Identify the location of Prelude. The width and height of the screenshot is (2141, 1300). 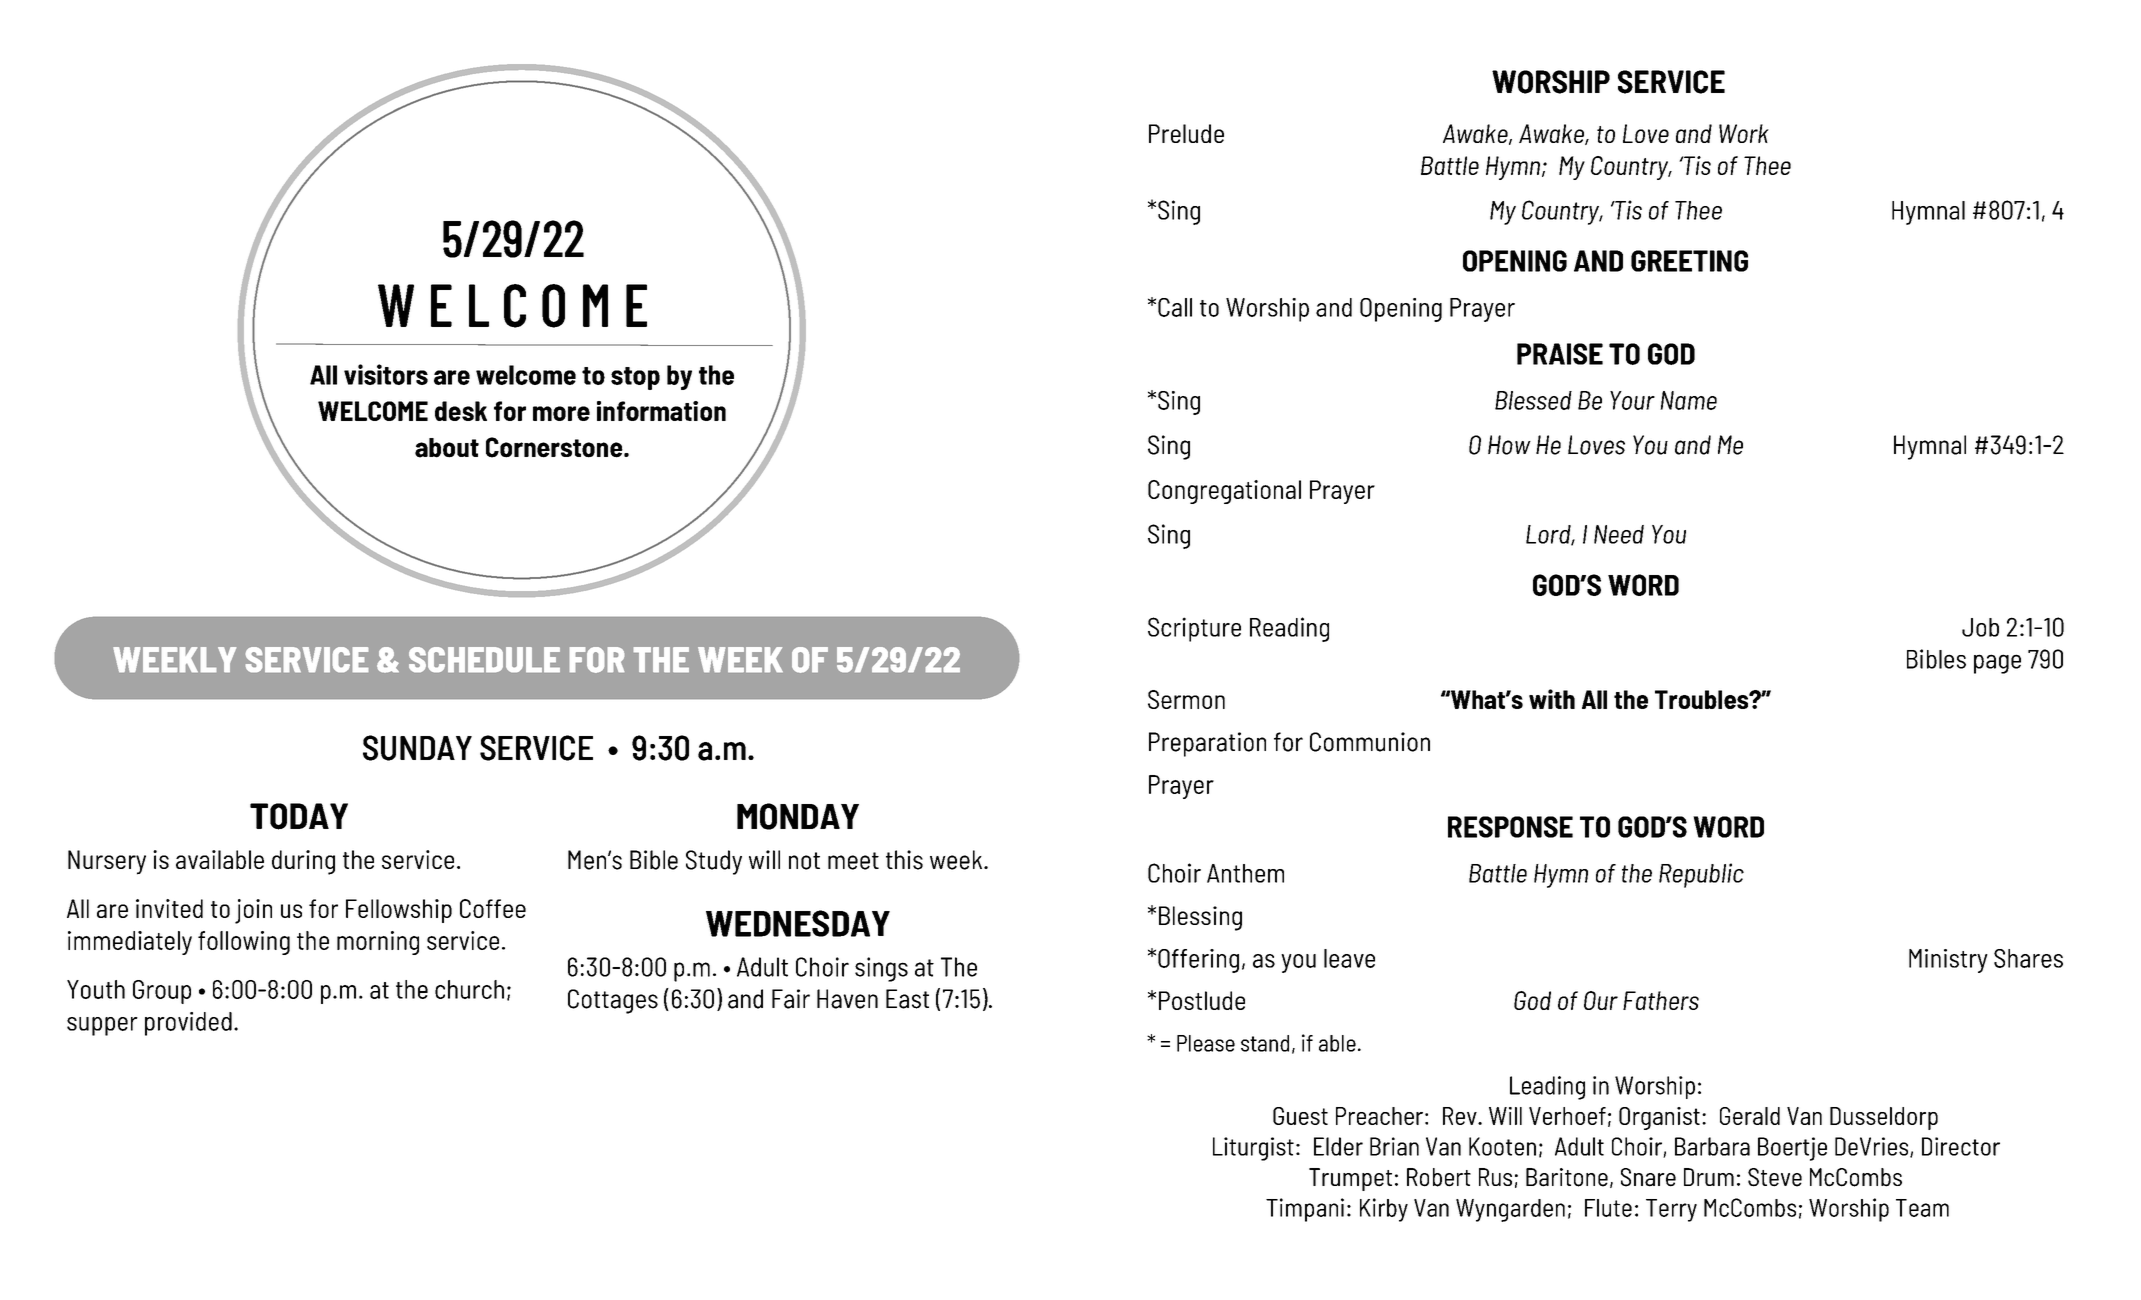
(1186, 133).
